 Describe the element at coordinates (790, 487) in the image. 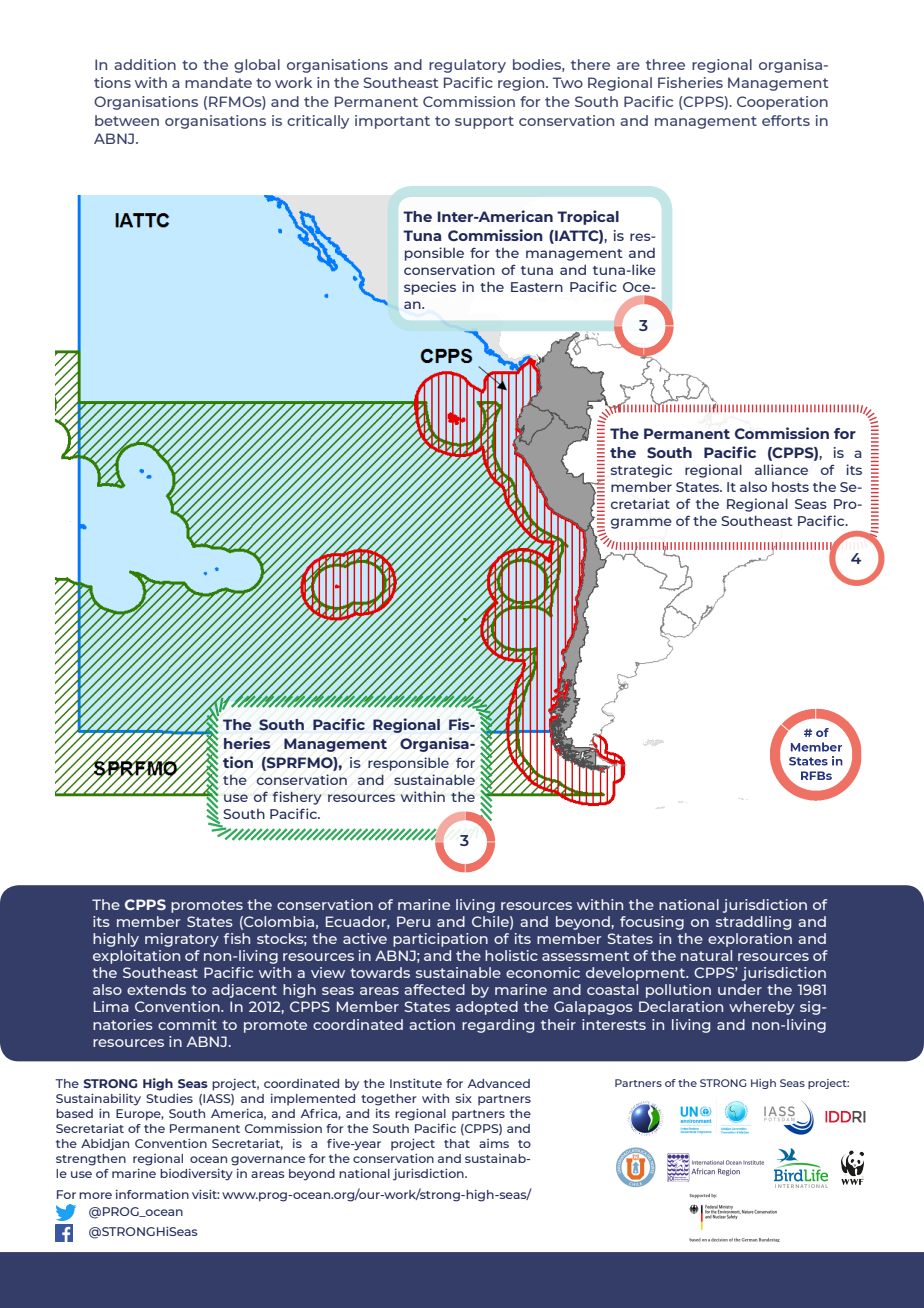

I see `hosts` at that location.
